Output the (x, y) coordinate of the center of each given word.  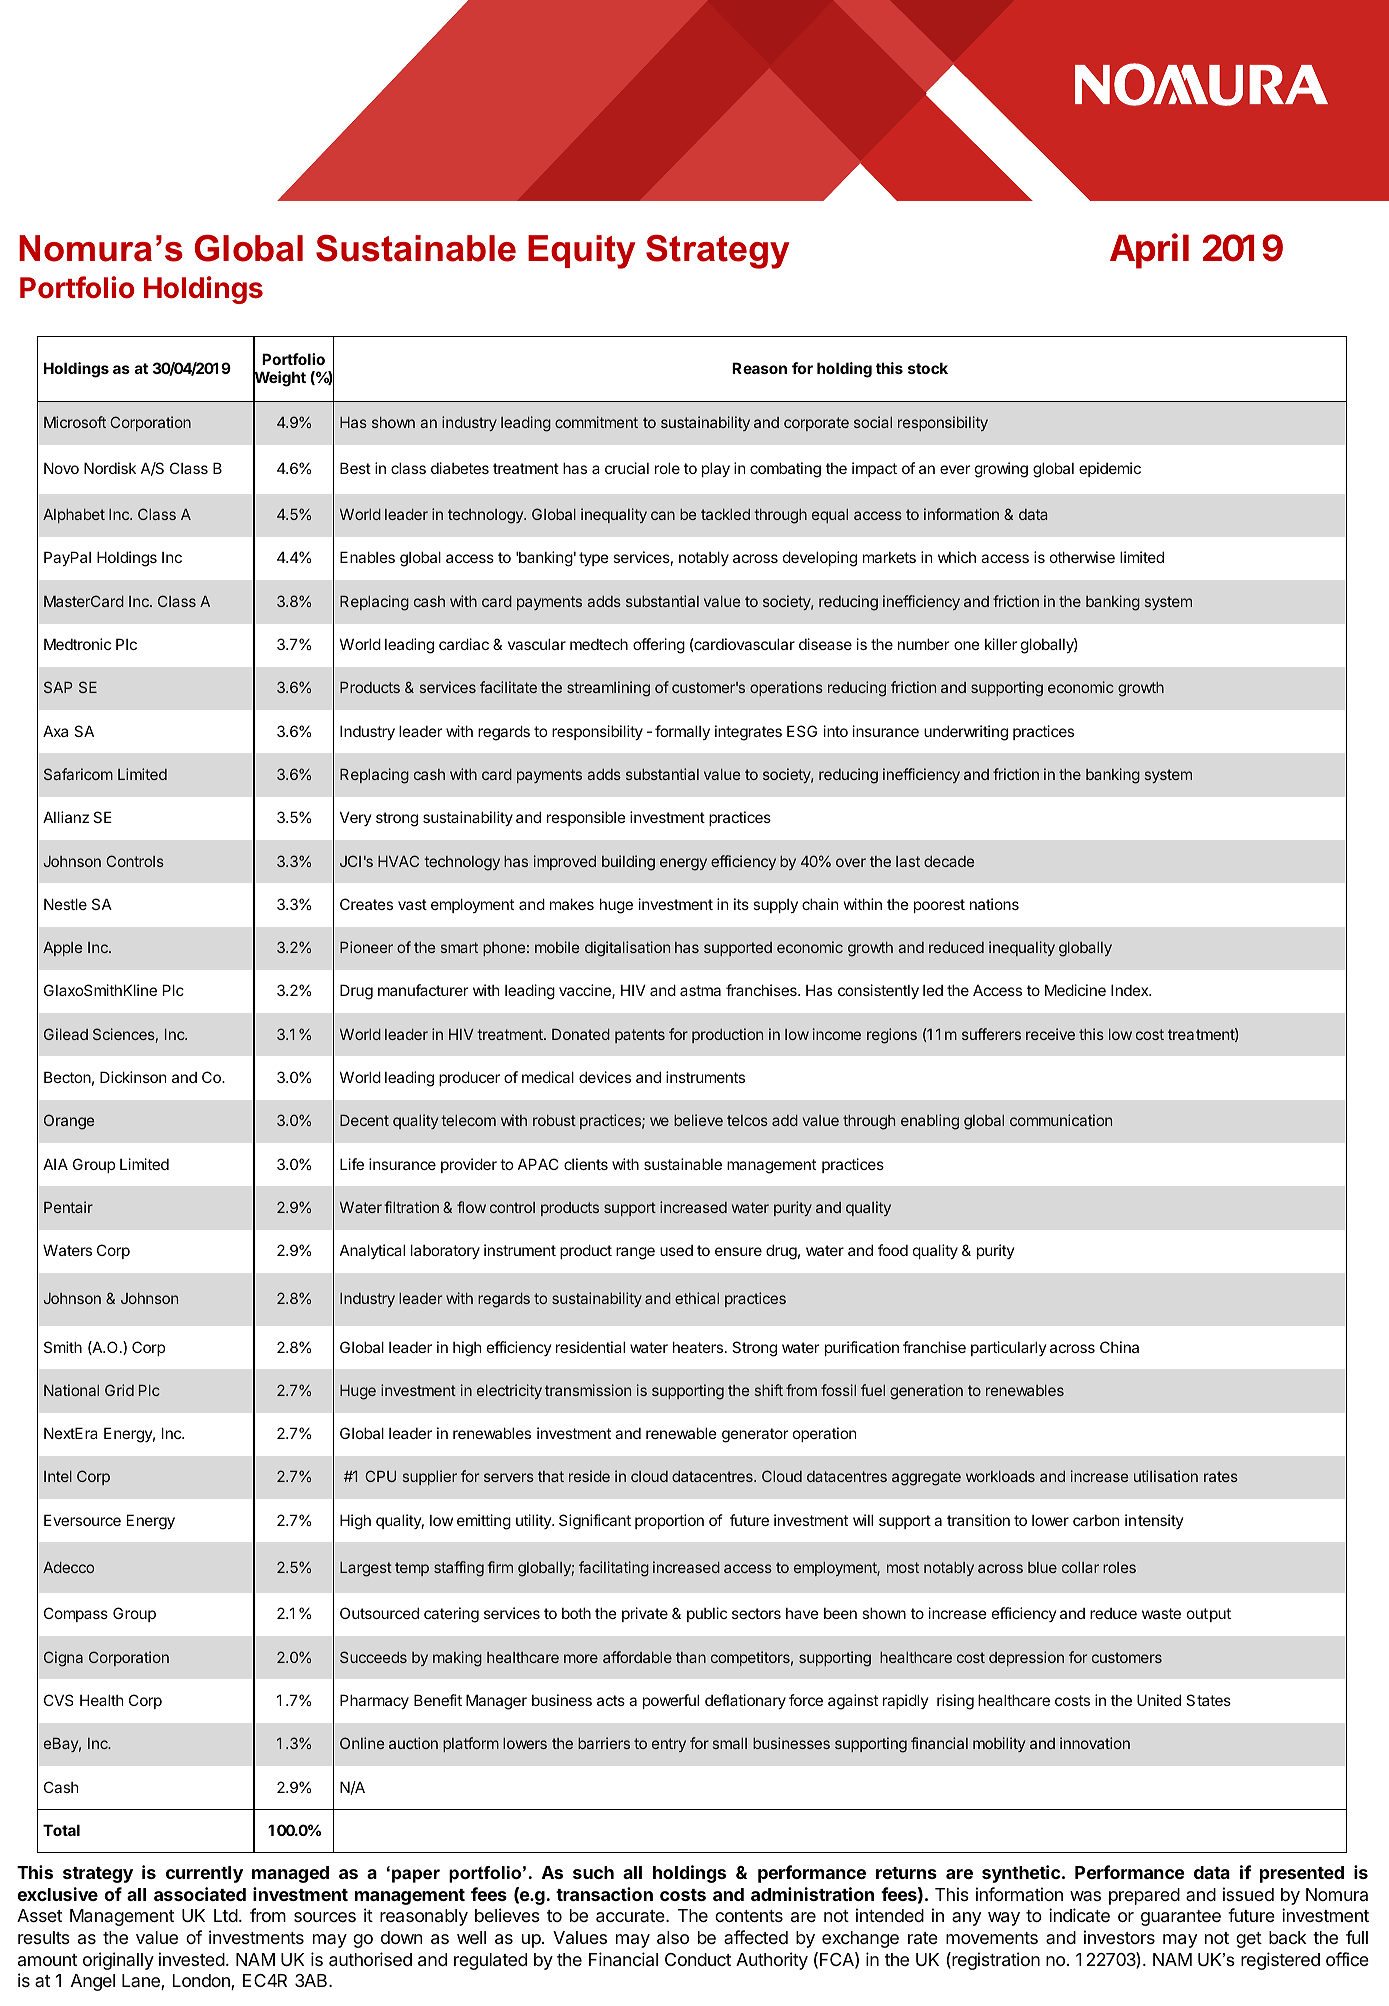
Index (1131, 990)
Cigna (63, 1659)
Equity (582, 252)
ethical (697, 1298)
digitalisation (627, 949)
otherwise (1082, 557)
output (1209, 1615)
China (1119, 1347)
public (707, 1614)
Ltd (226, 1915)
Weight (279, 379)
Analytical (372, 1251)
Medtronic (77, 644)
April (1149, 251)
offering (659, 646)
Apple (62, 949)
